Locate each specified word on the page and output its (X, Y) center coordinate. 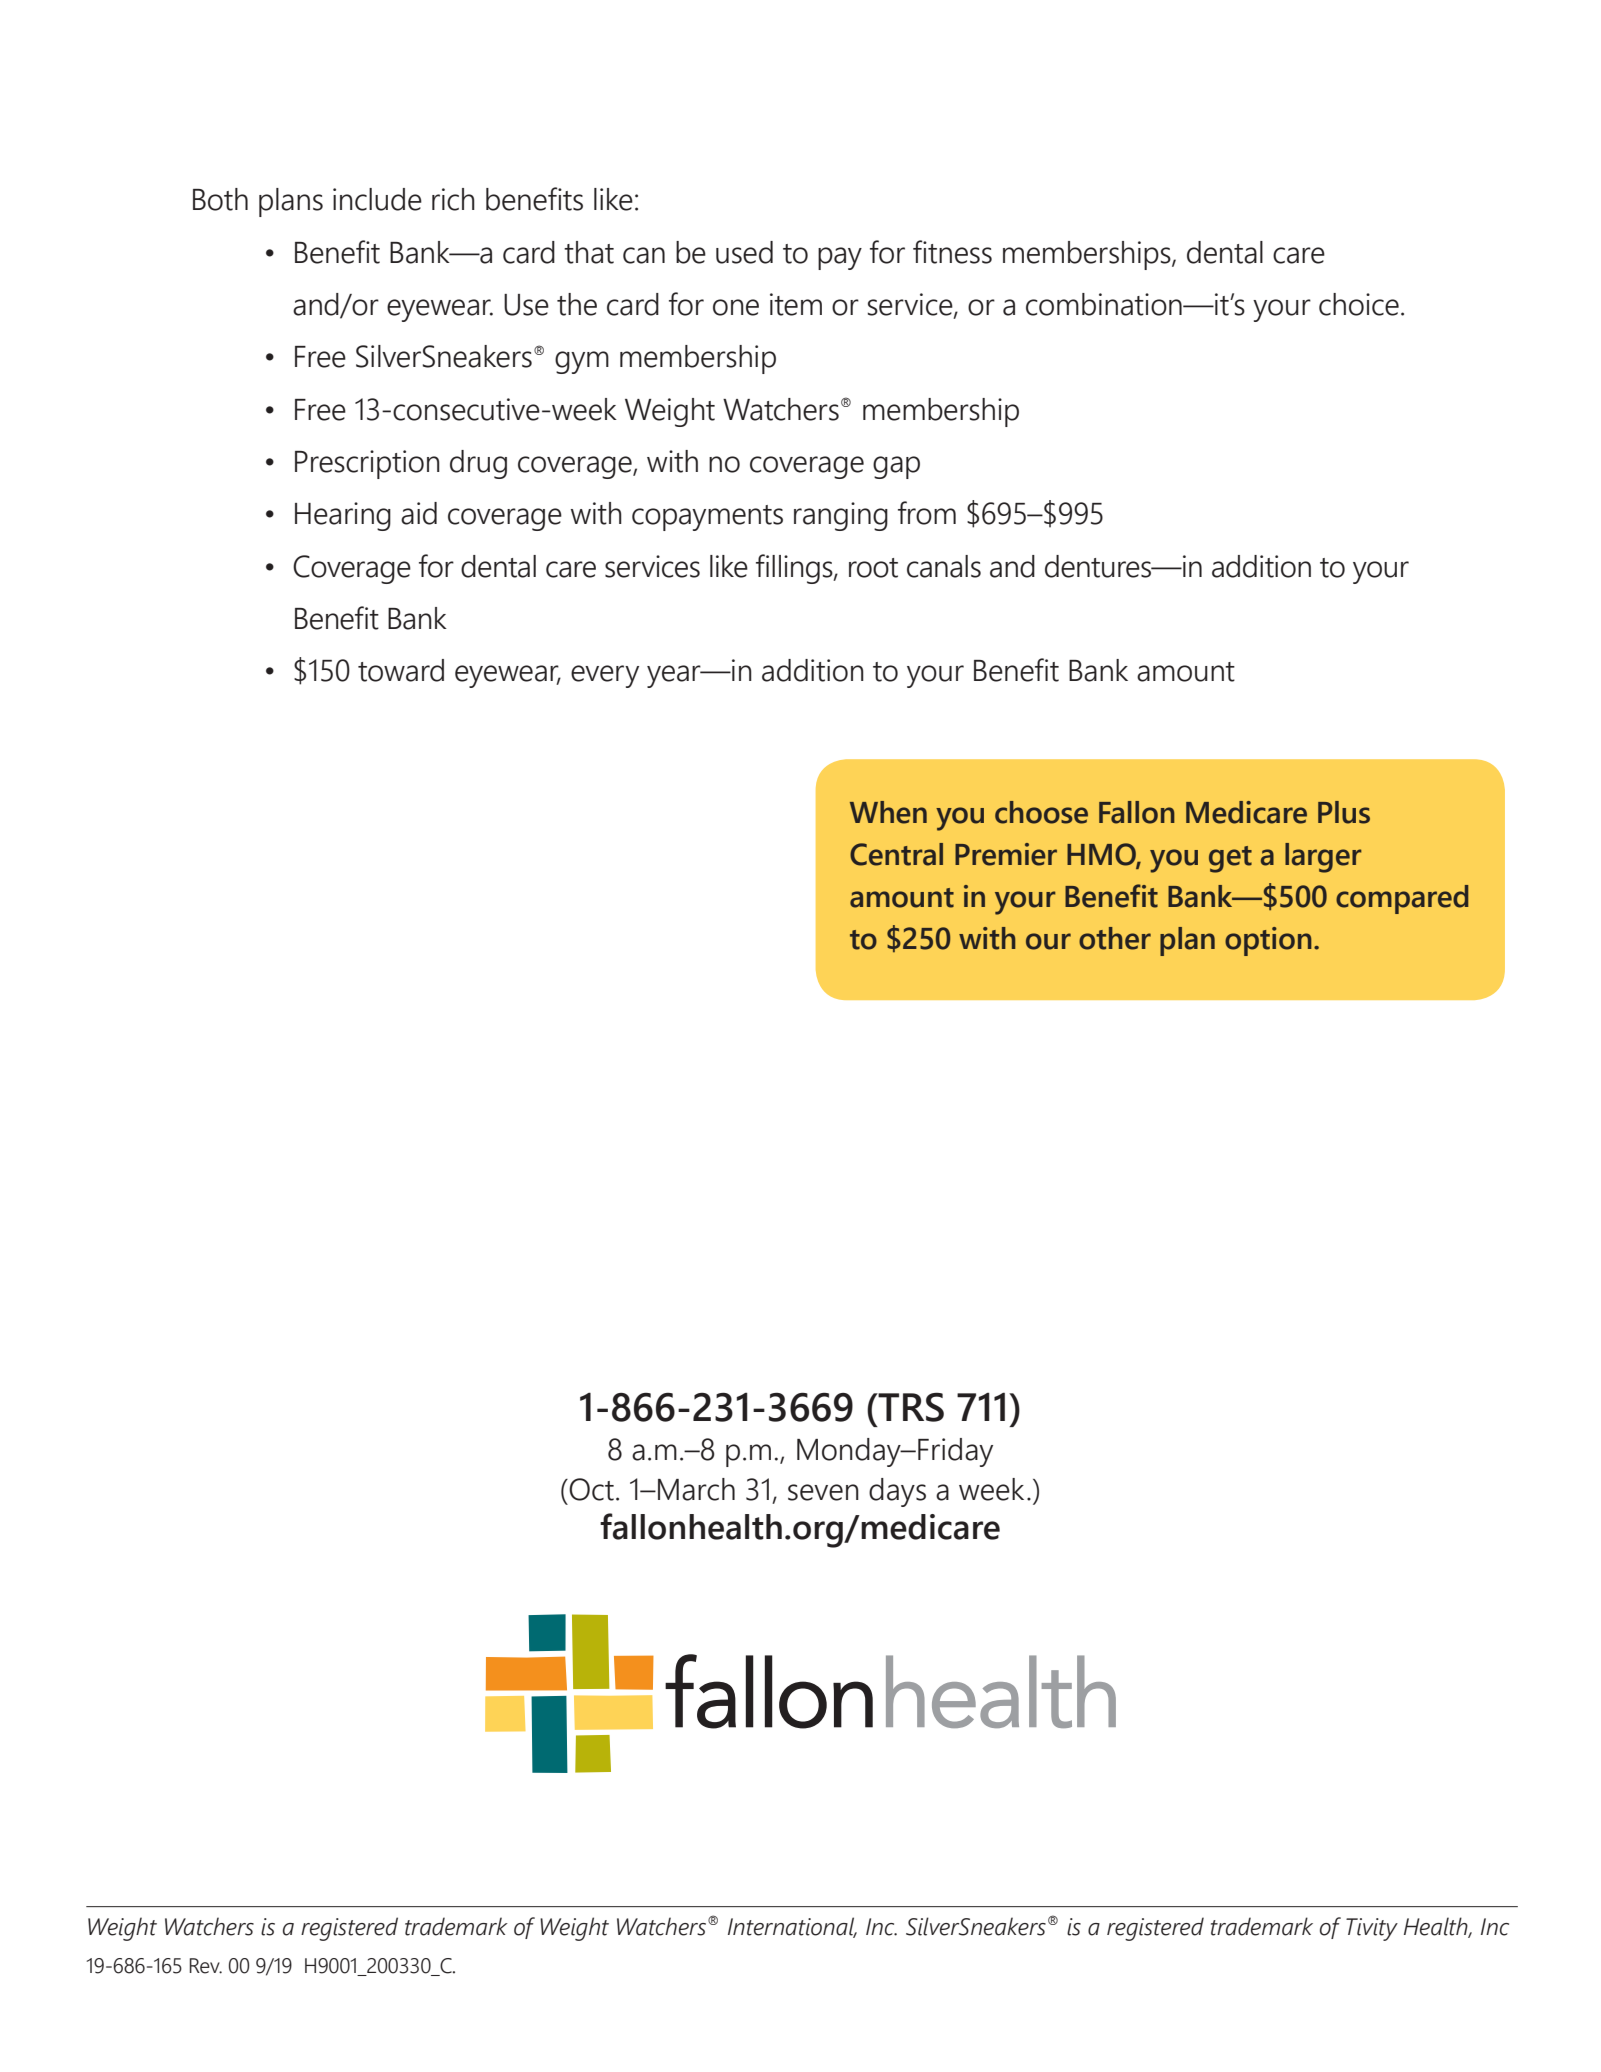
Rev (206, 1966)
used (744, 252)
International (792, 1927)
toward (401, 670)
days (897, 1492)
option (1268, 941)
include (377, 199)
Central (896, 854)
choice (1359, 304)
